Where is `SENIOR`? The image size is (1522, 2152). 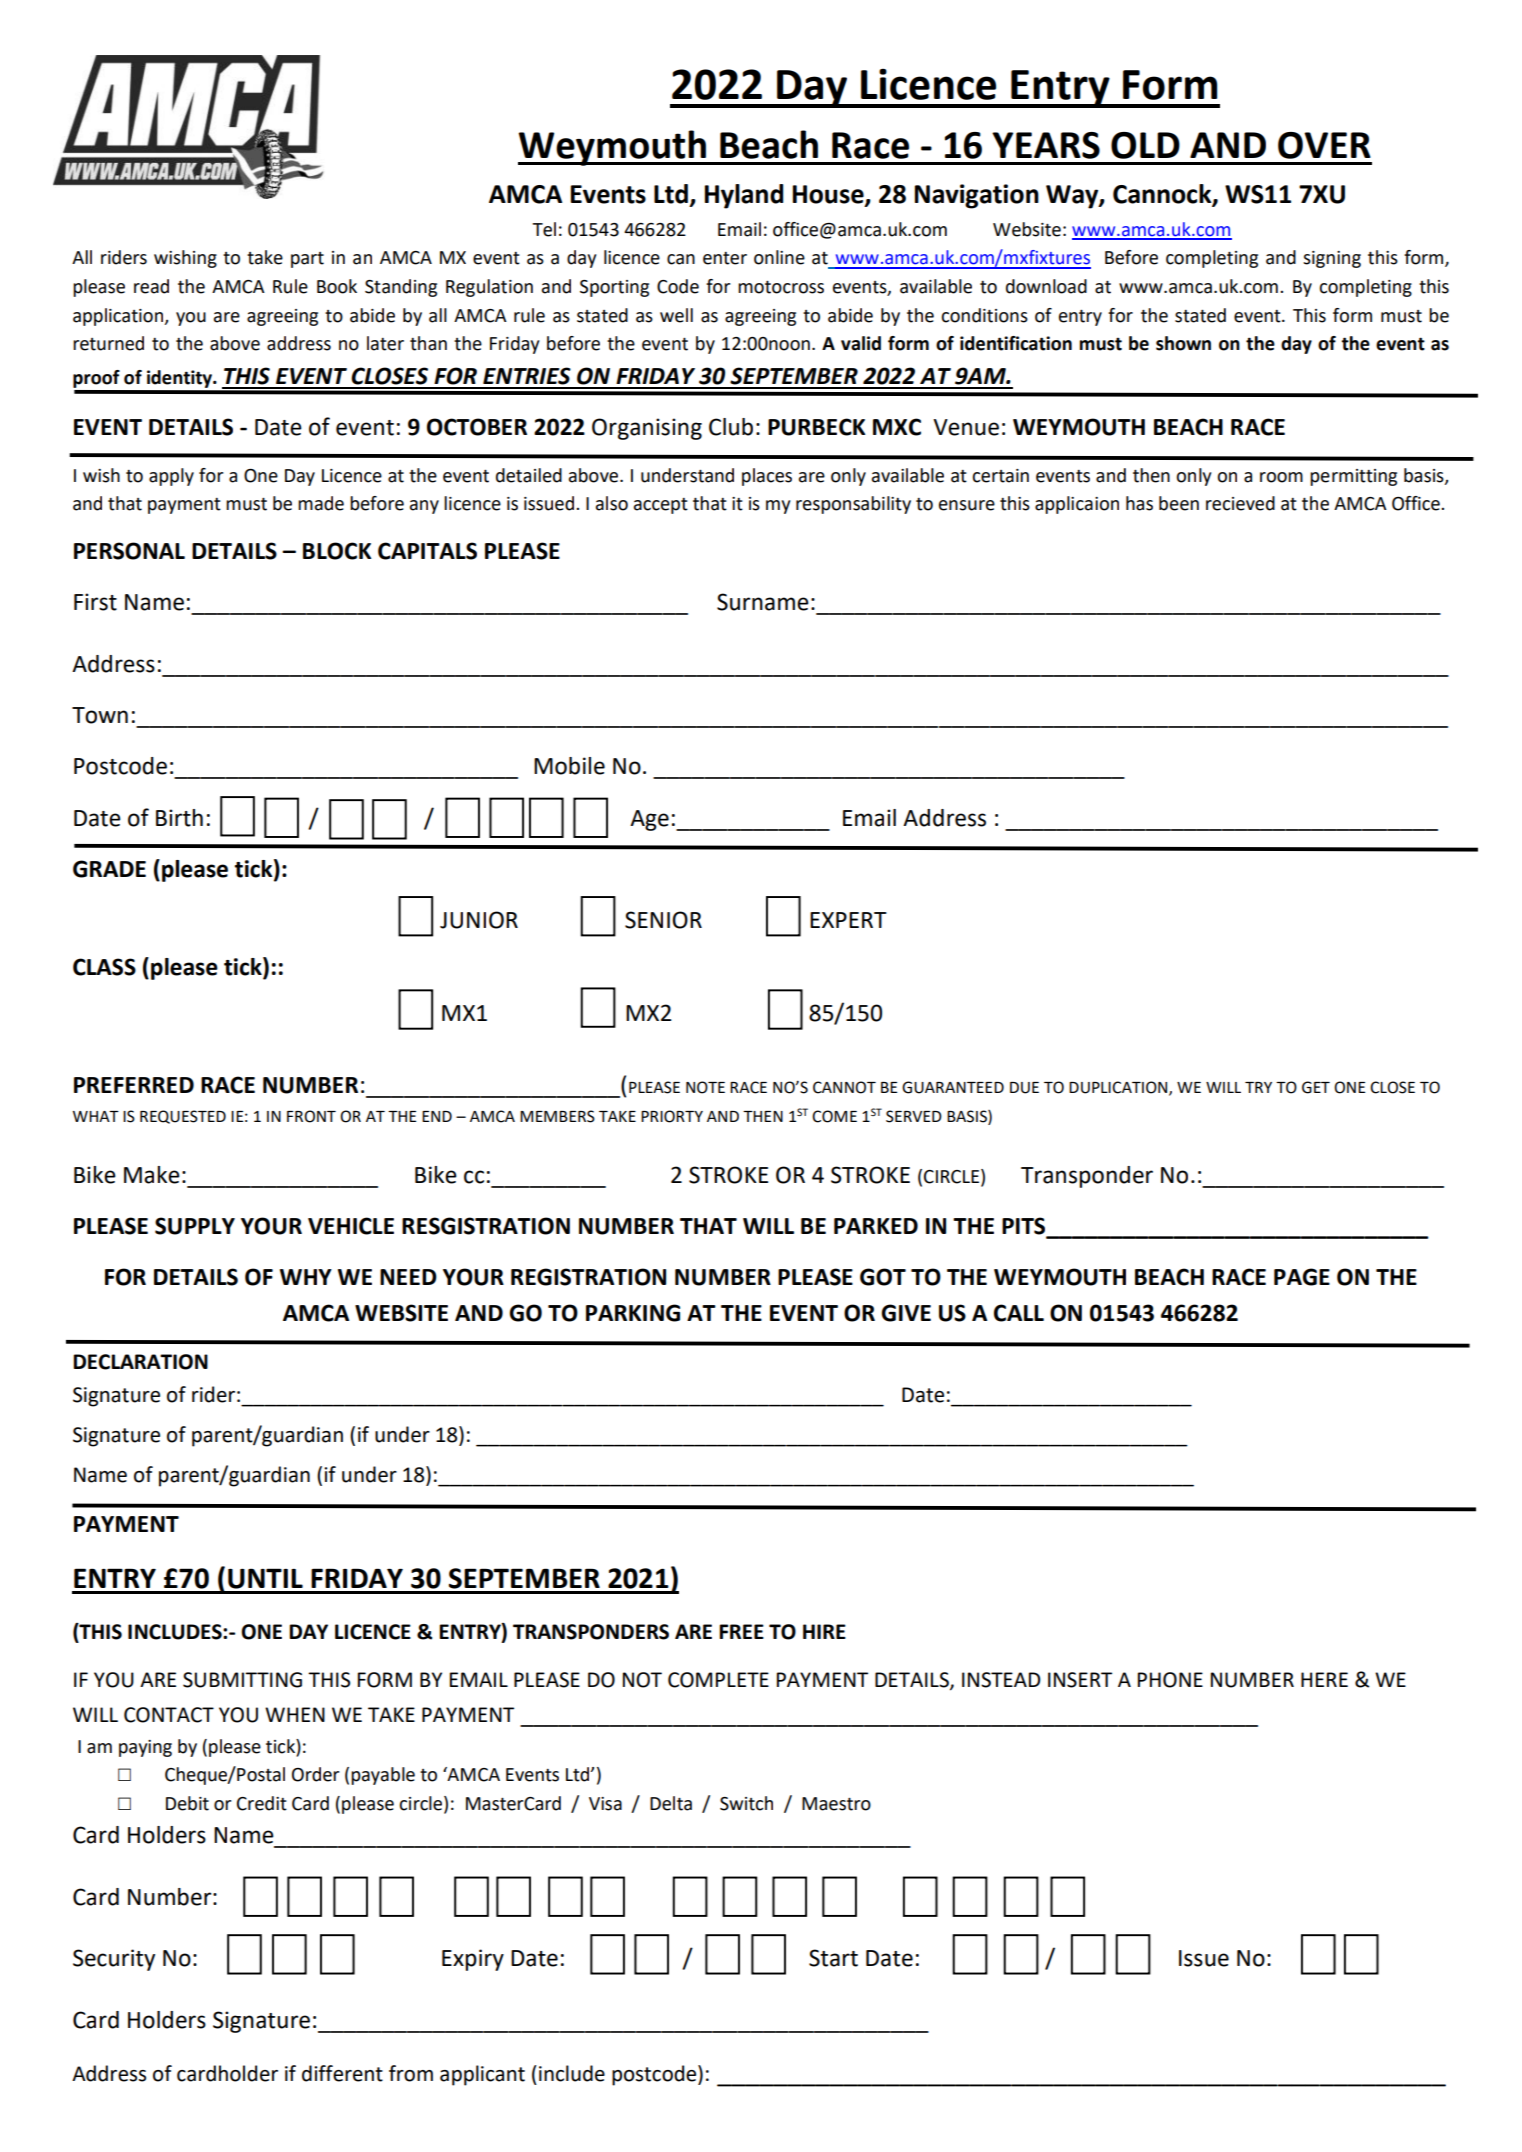 SENIOR is located at coordinates (663, 920).
